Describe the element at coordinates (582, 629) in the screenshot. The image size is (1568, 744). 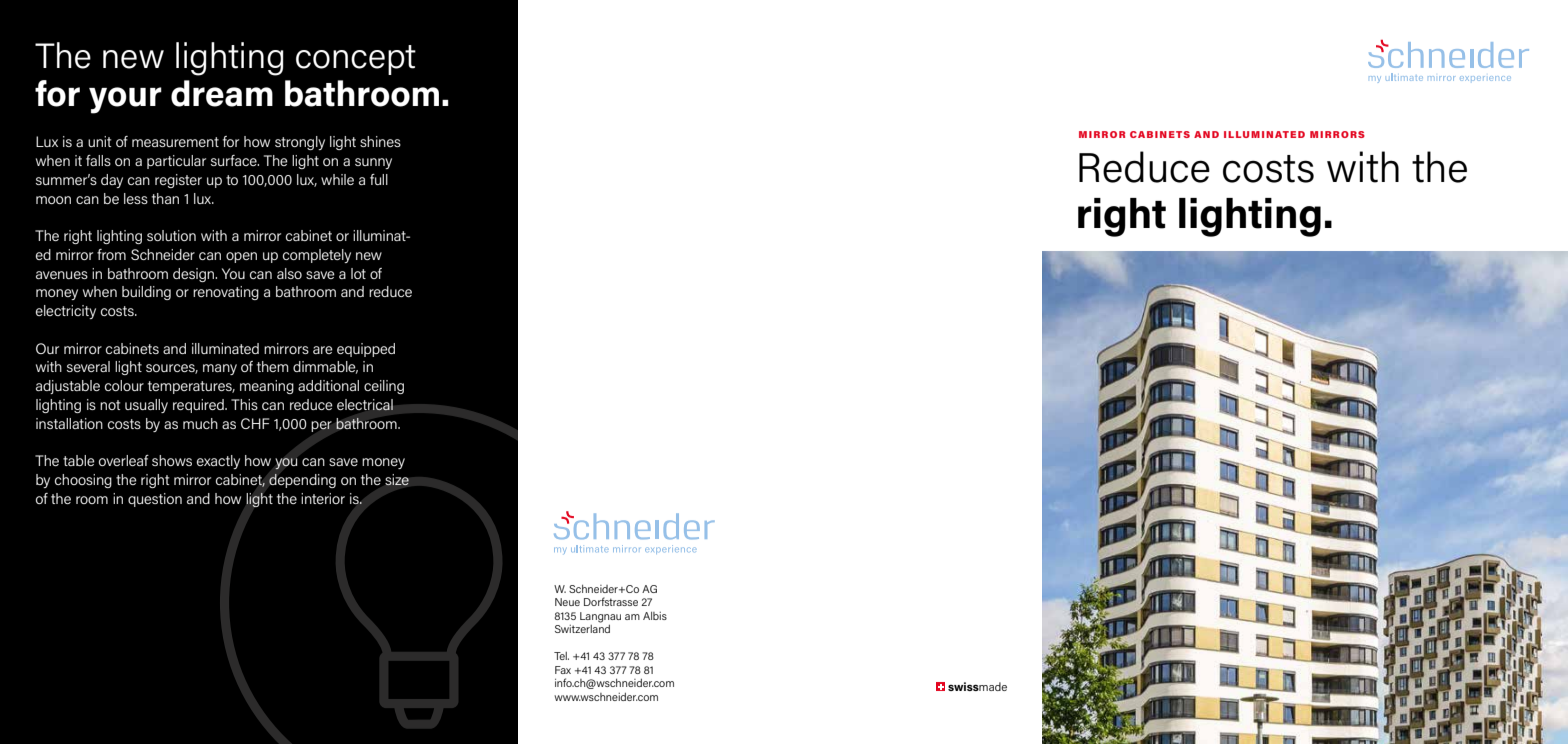
I see `Switzerland` at that location.
